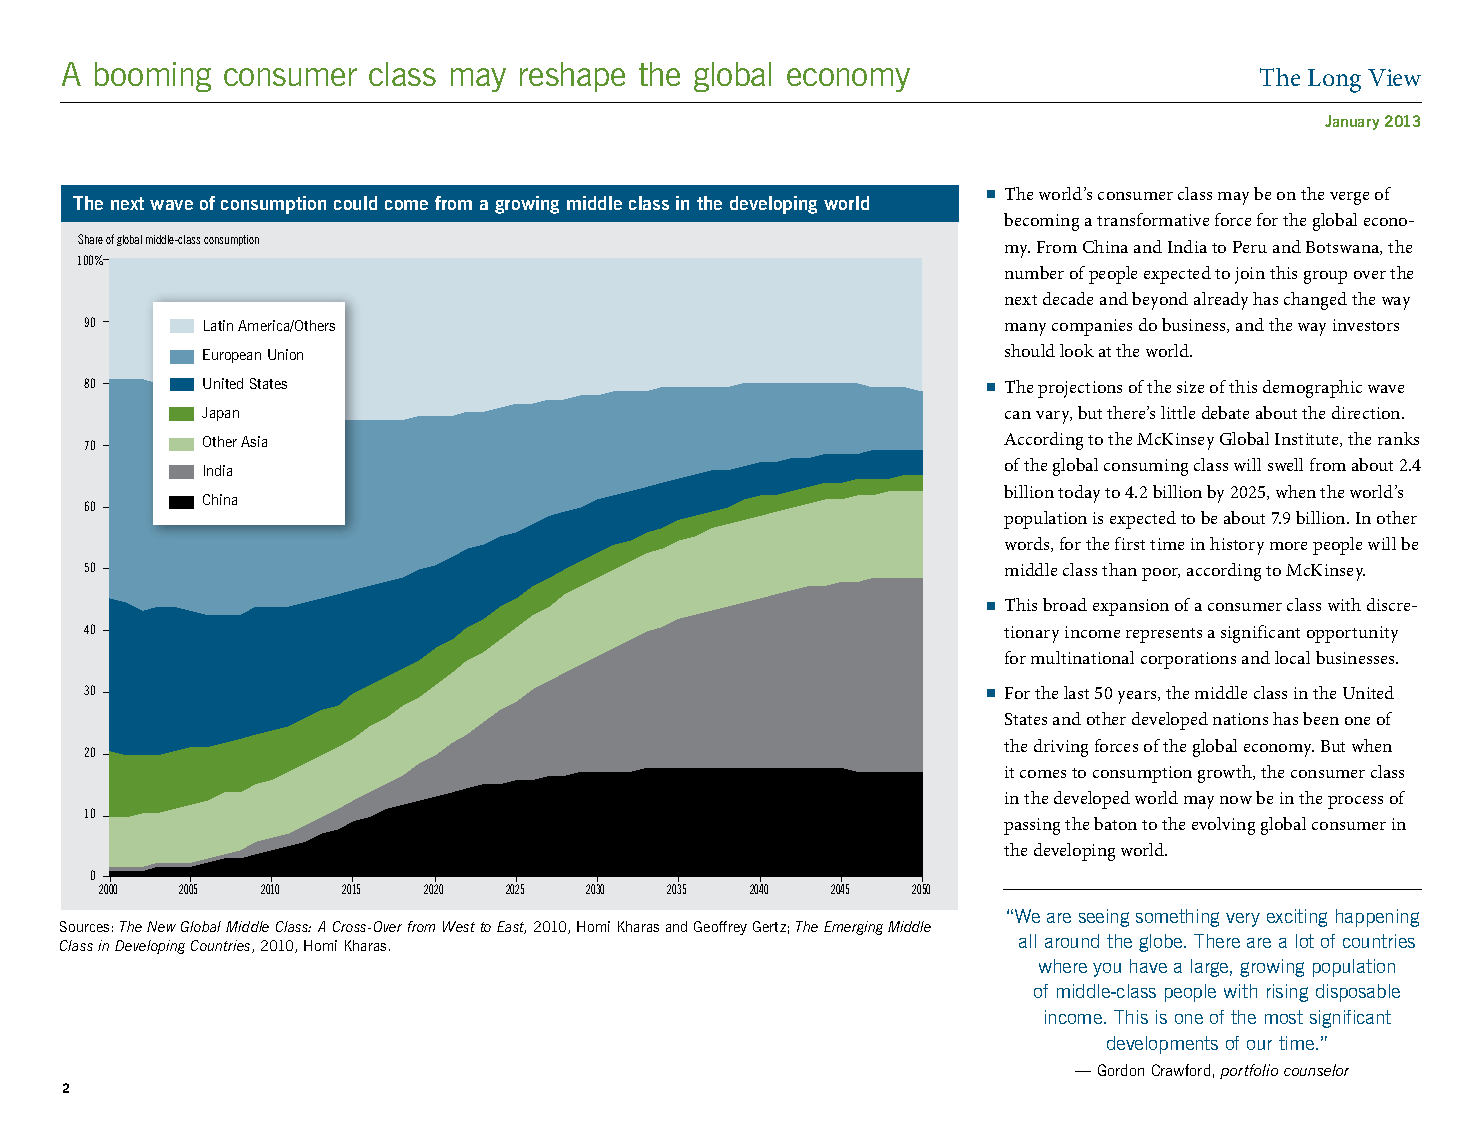 The image size is (1483, 1146). What do you see at coordinates (254, 441) in the screenshot?
I see `Asia` at bounding box center [254, 441].
